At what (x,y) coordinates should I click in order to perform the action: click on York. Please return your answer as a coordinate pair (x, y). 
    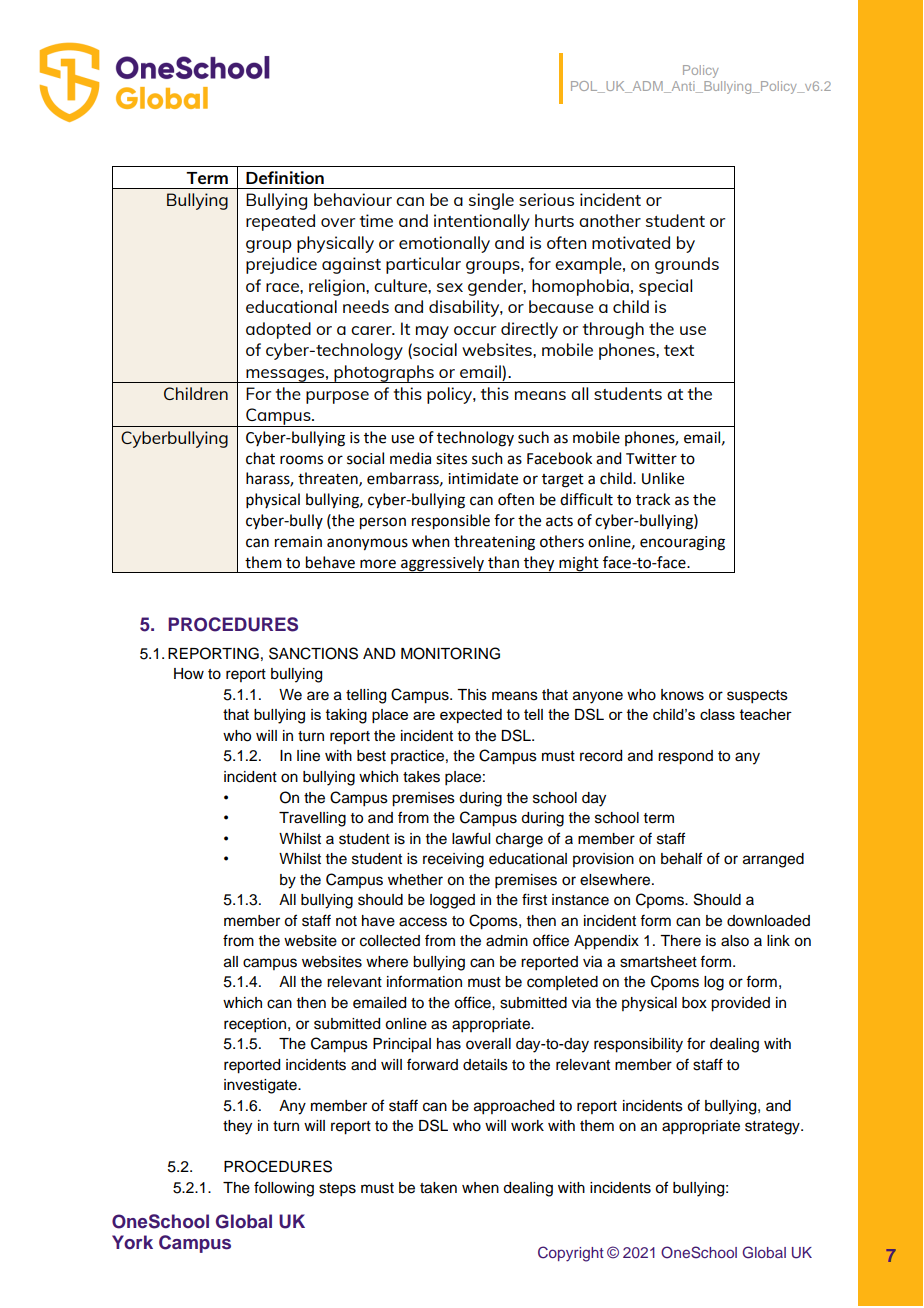
    Looking at the image, I should click on (132, 1242).
